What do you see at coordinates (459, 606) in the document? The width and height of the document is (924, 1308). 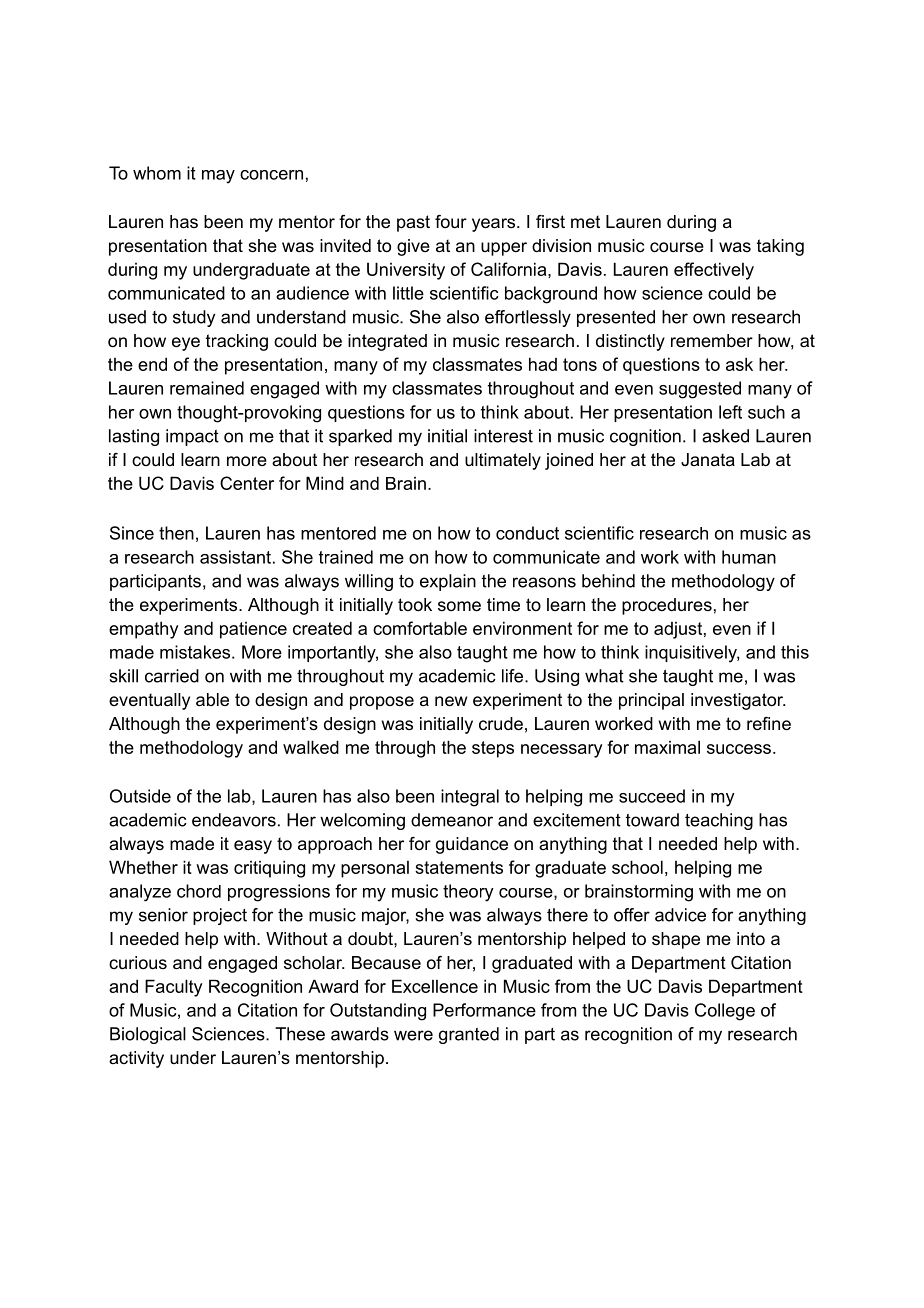 I see `some` at bounding box center [459, 606].
